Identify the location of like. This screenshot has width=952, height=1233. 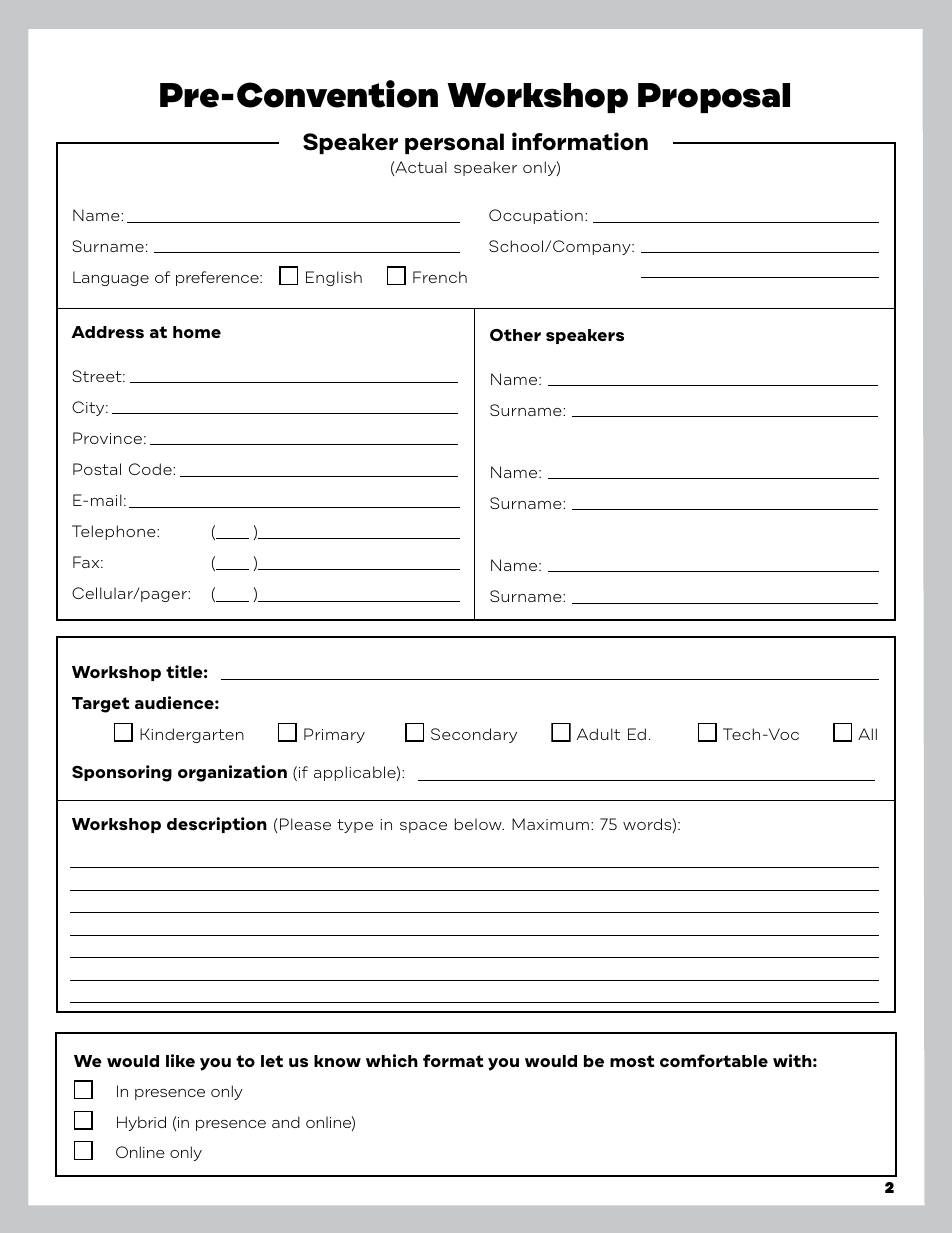
(180, 1060).
